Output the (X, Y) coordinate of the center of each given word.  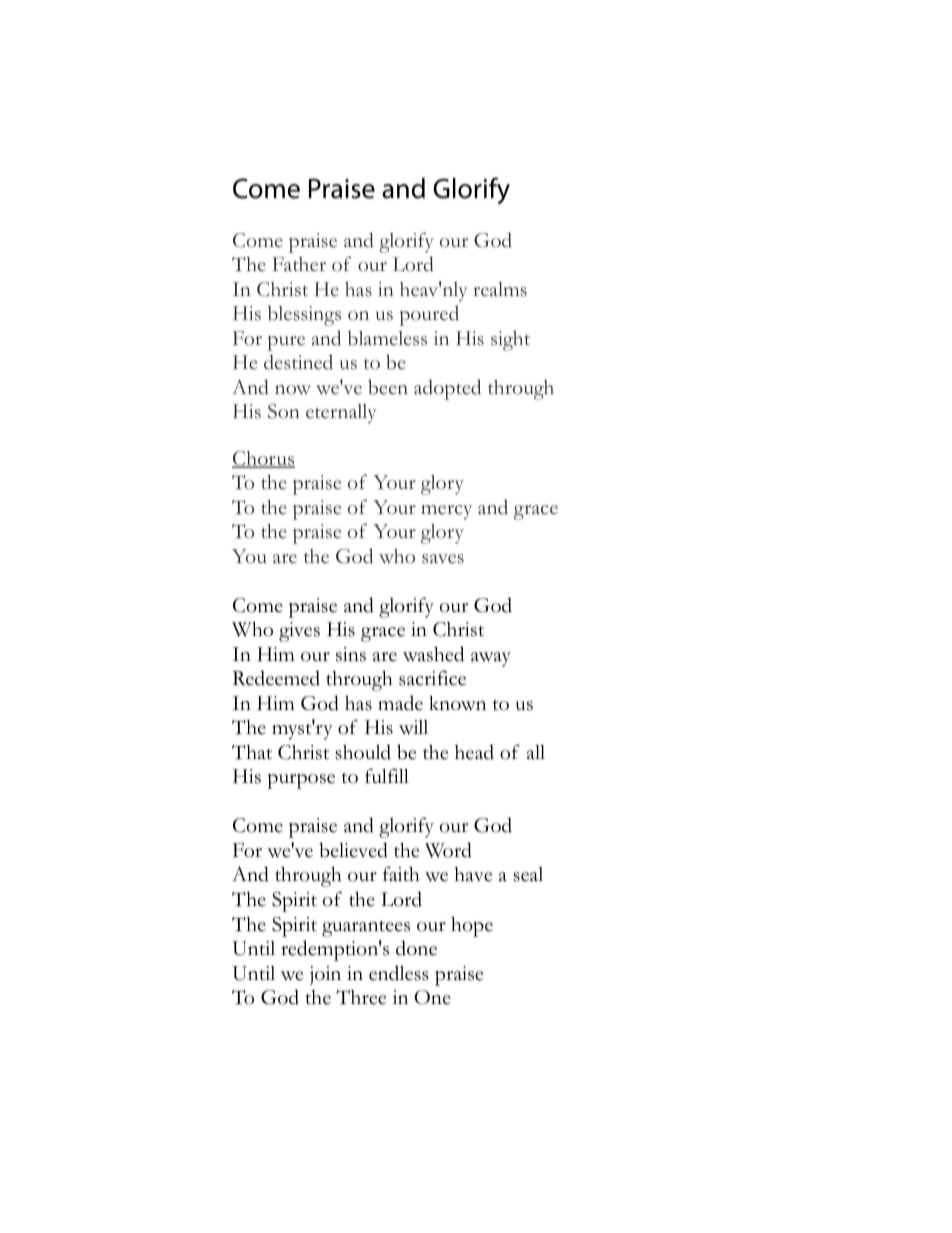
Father (299, 264)
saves (443, 559)
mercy (446, 512)
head (474, 752)
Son (284, 411)
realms (500, 289)
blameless (387, 338)
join (325, 976)
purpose (301, 781)
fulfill (387, 775)
